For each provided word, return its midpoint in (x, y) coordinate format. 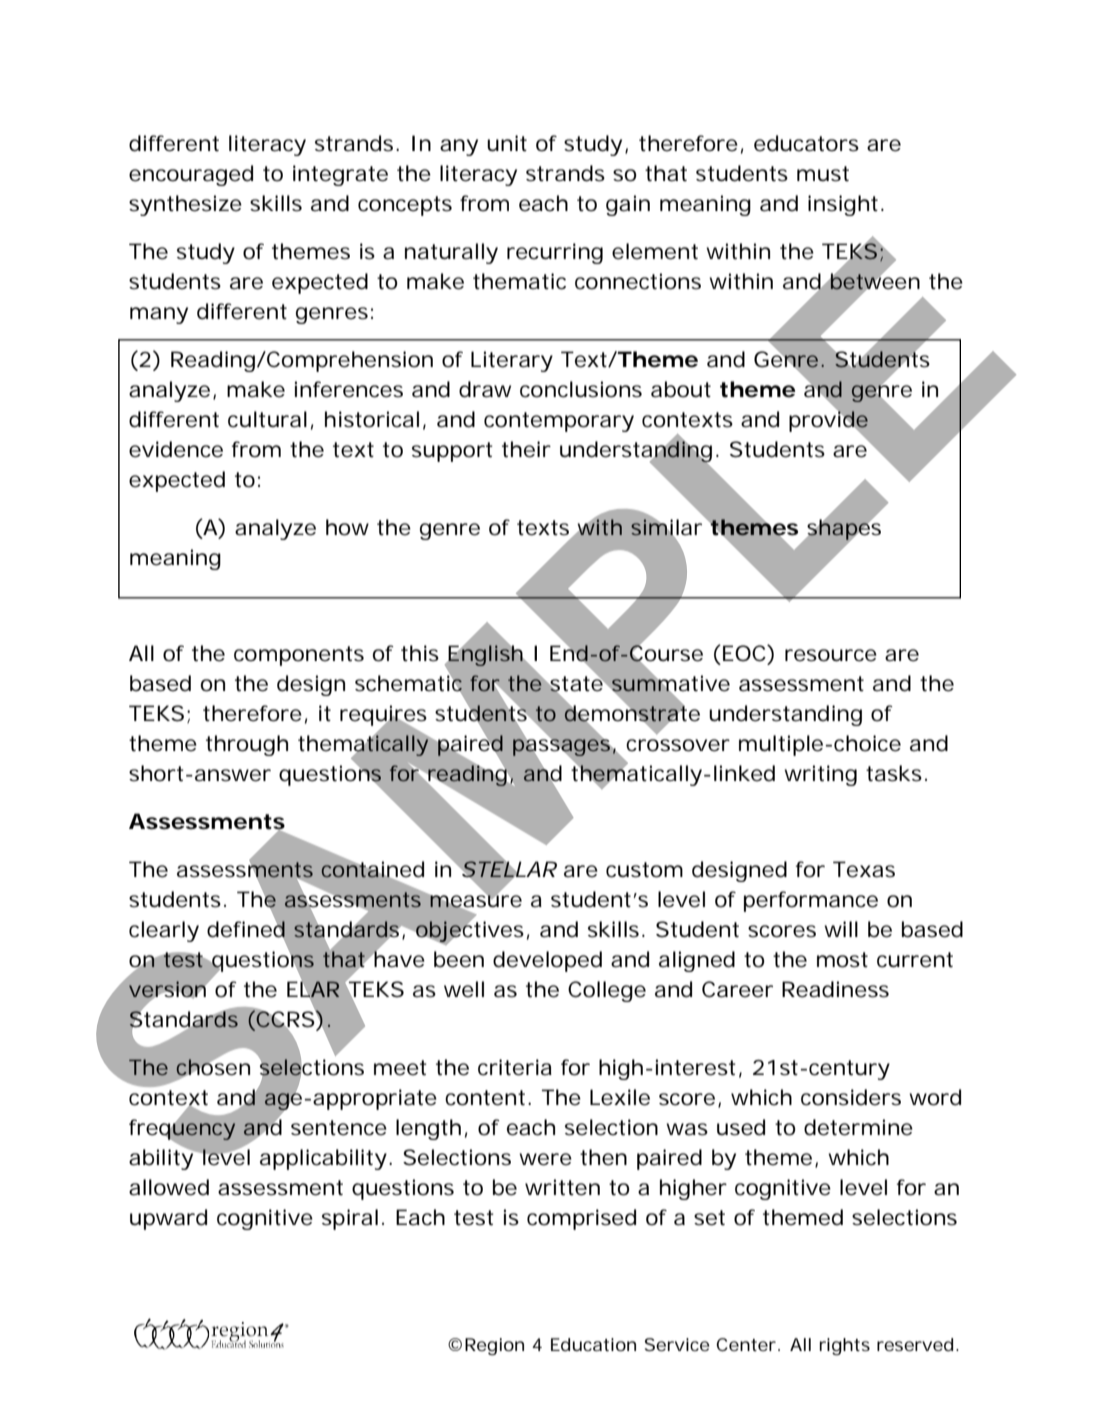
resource (831, 655)
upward (168, 1219)
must (823, 174)
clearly (164, 931)
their (526, 449)
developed (547, 961)
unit (507, 143)
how (347, 527)
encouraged (191, 175)
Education (593, 1344)
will (841, 929)
